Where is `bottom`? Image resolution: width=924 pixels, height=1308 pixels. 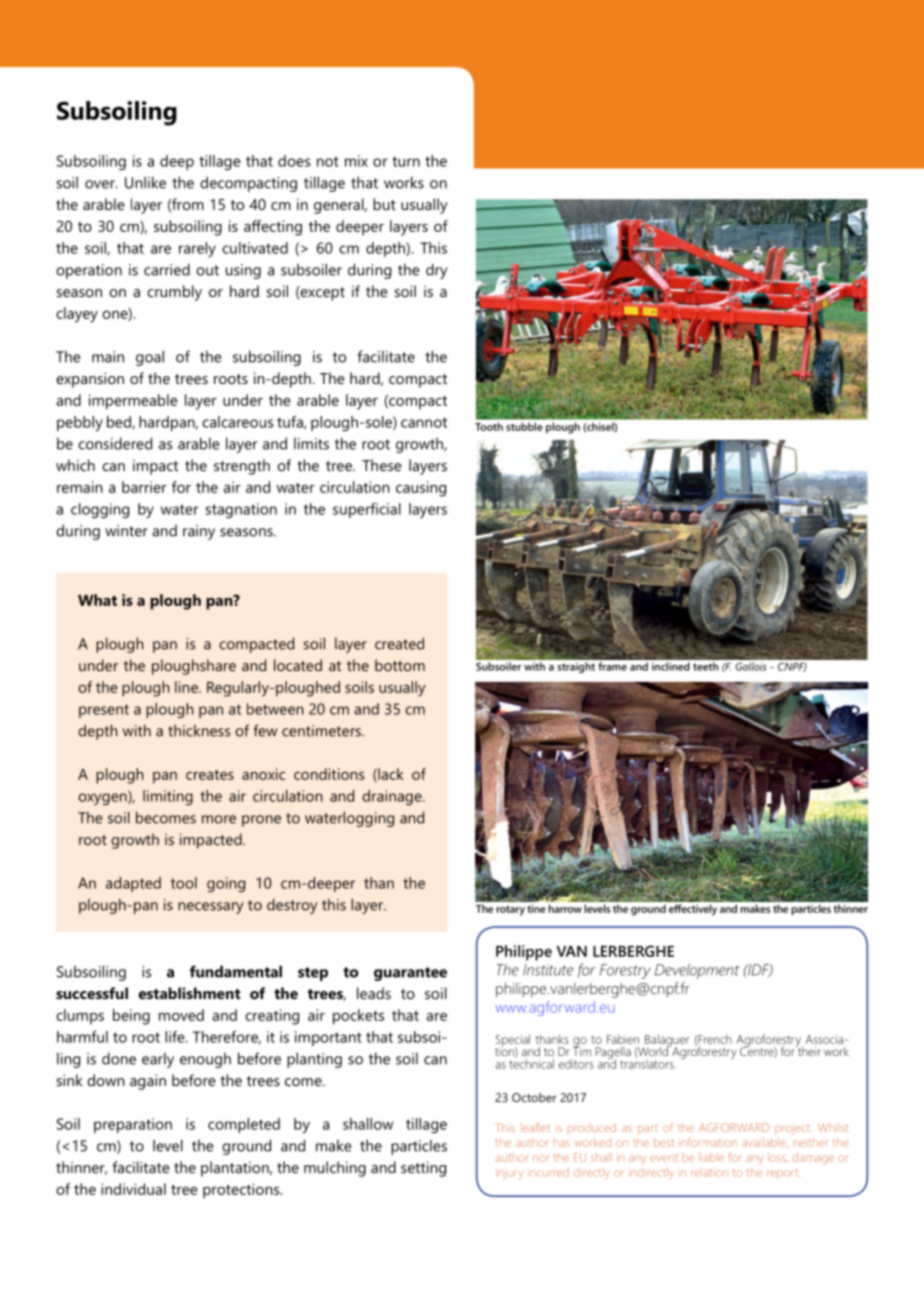 bottom is located at coordinates (400, 665).
